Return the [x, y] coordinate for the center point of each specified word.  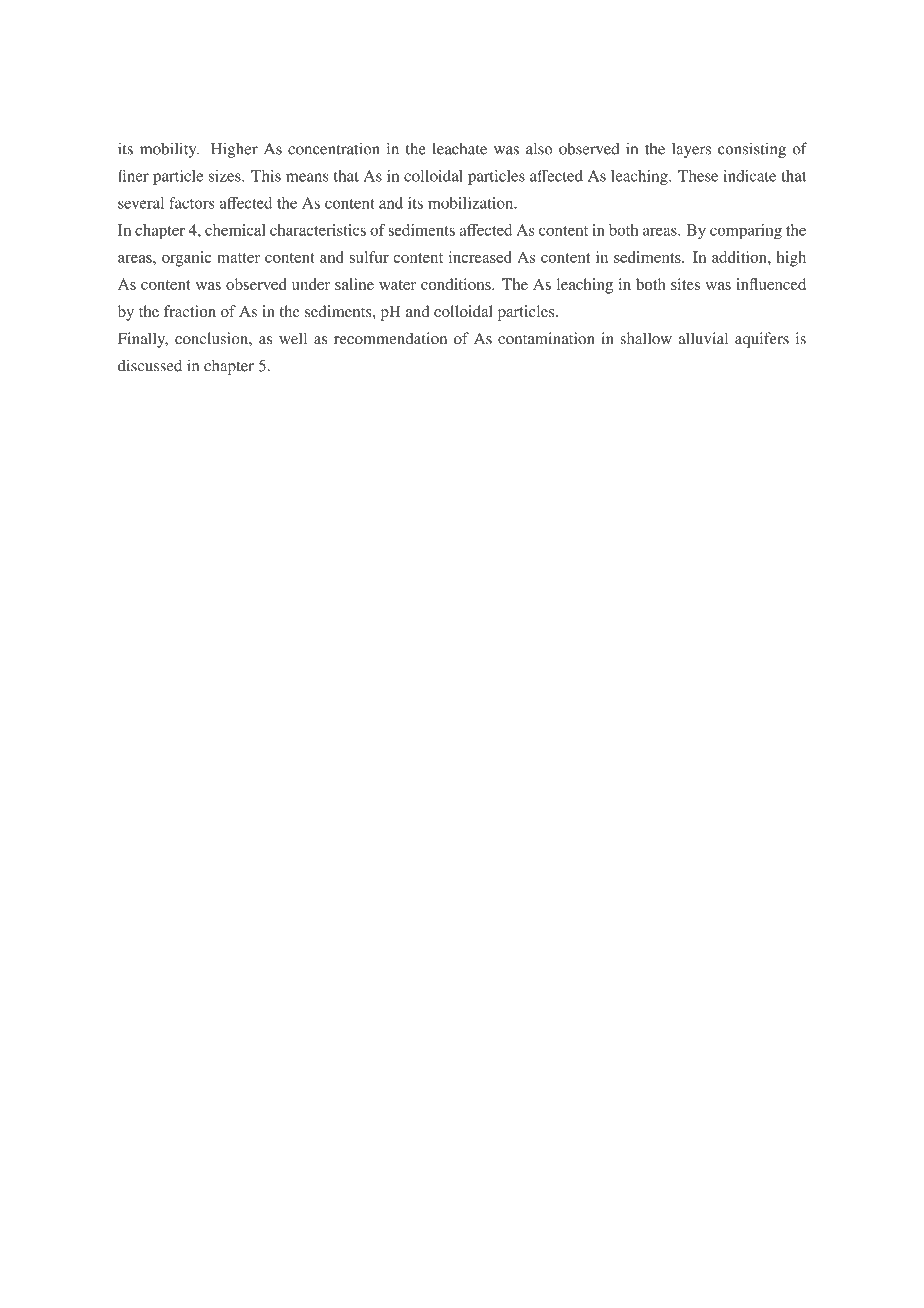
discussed [150, 365]
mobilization [472, 203]
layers [691, 150]
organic [187, 259]
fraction [190, 311]
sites [685, 284]
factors [192, 203]
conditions [457, 284]
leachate [459, 148]
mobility [169, 150]
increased [480, 257]
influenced [771, 284]
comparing [746, 232]
